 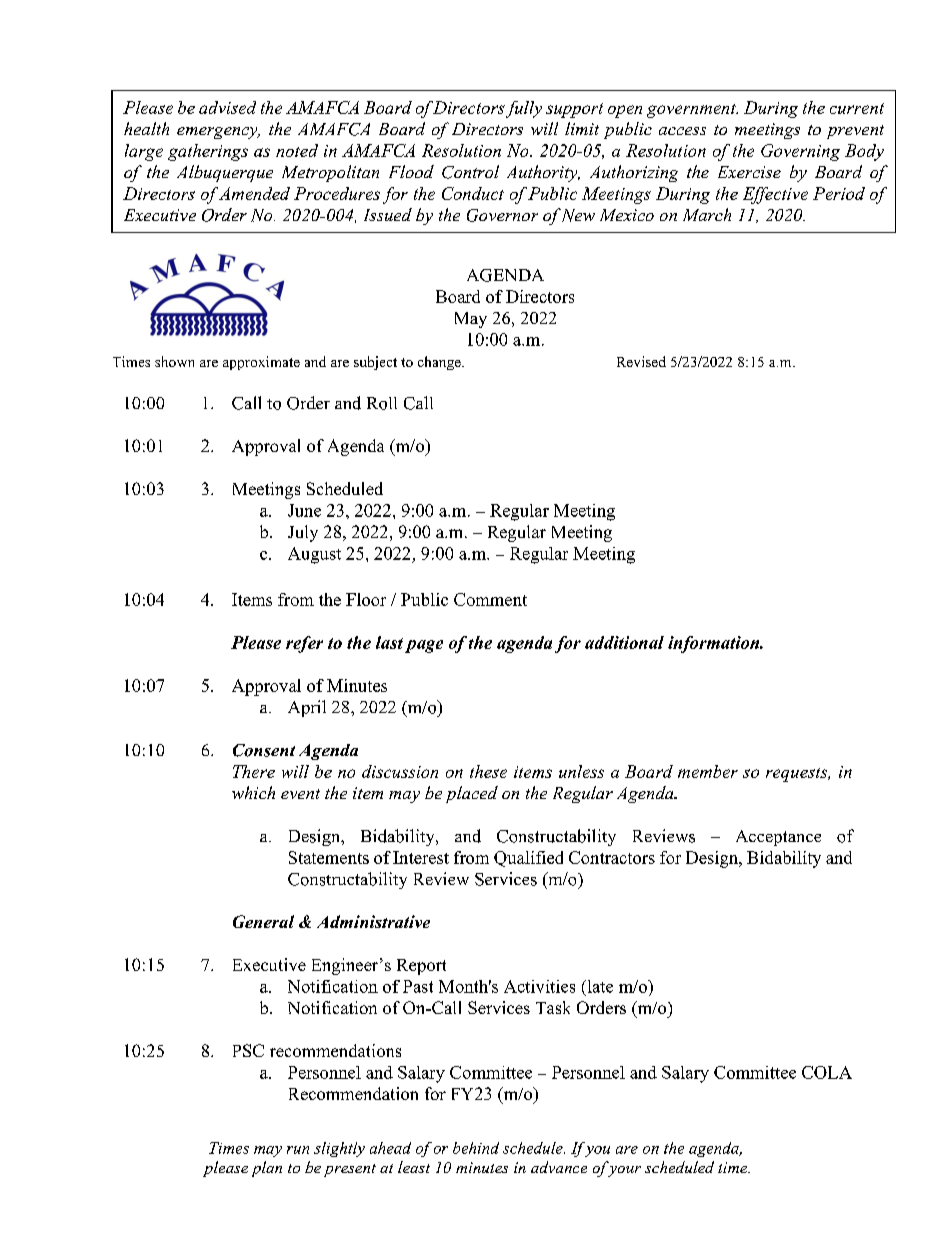 I want to click on fully, so click(x=524, y=109).
